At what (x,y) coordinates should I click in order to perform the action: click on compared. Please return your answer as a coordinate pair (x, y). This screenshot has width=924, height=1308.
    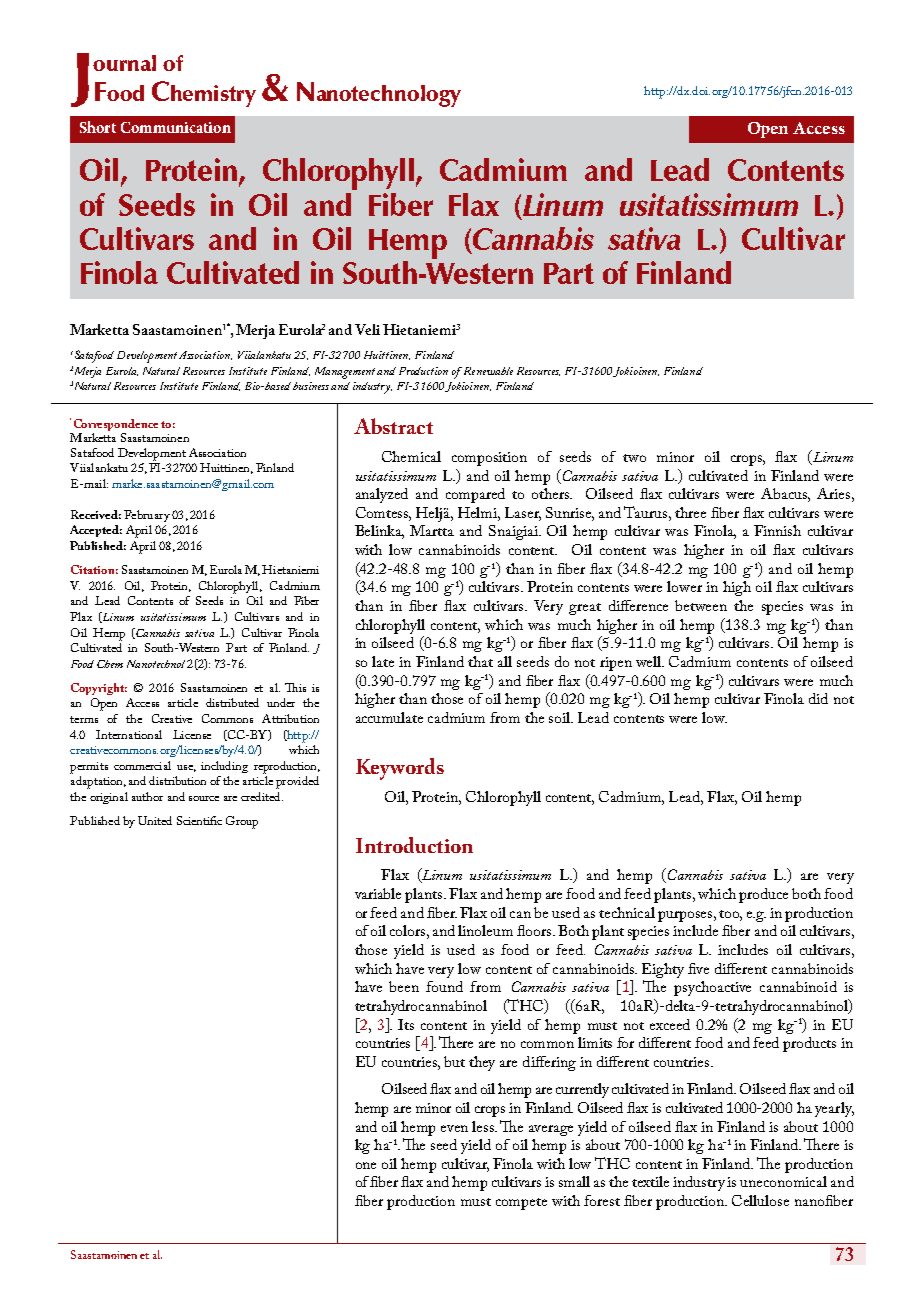
    Looking at the image, I should click on (475, 495).
